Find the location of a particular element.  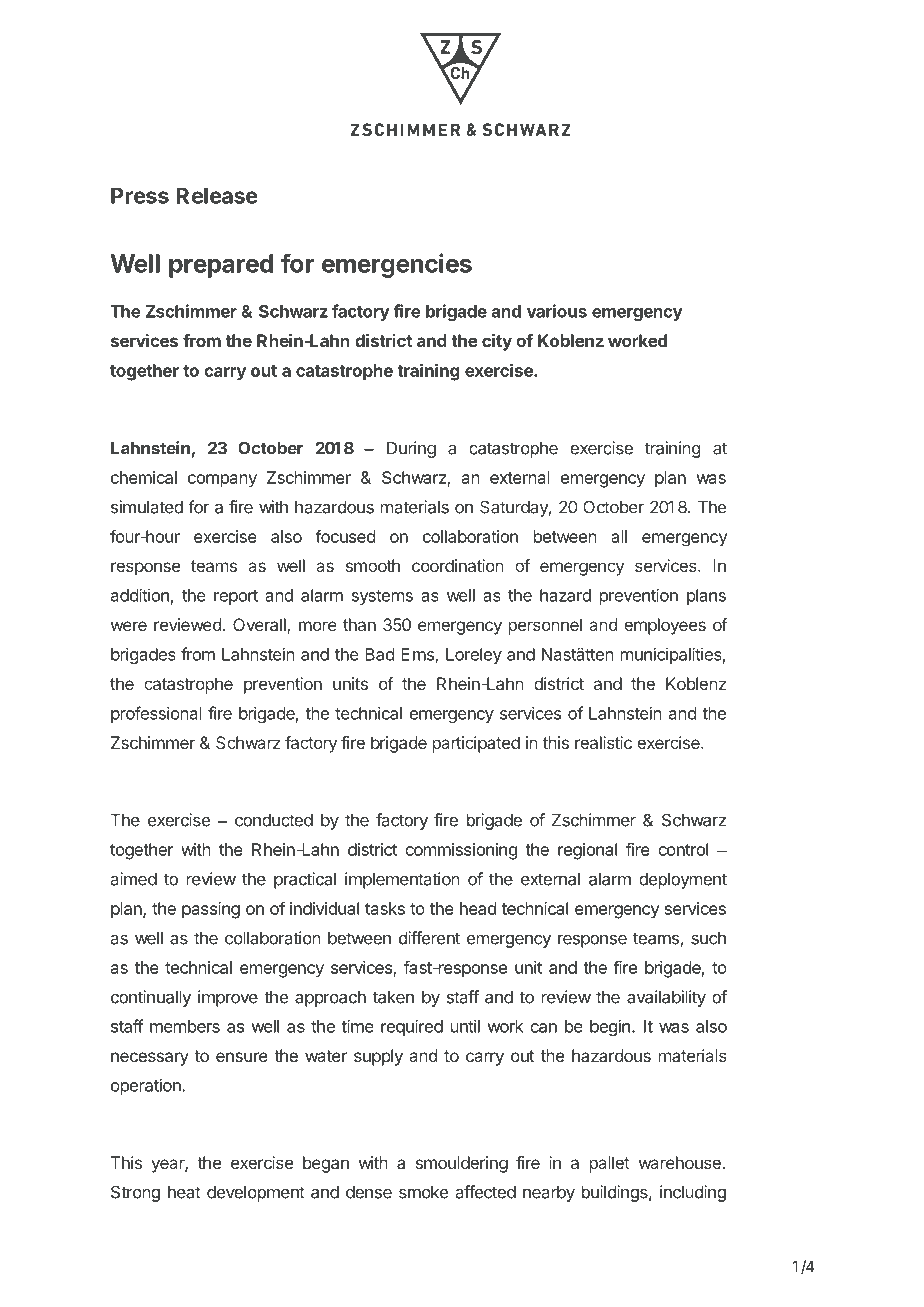

employees is located at coordinates (665, 626).
